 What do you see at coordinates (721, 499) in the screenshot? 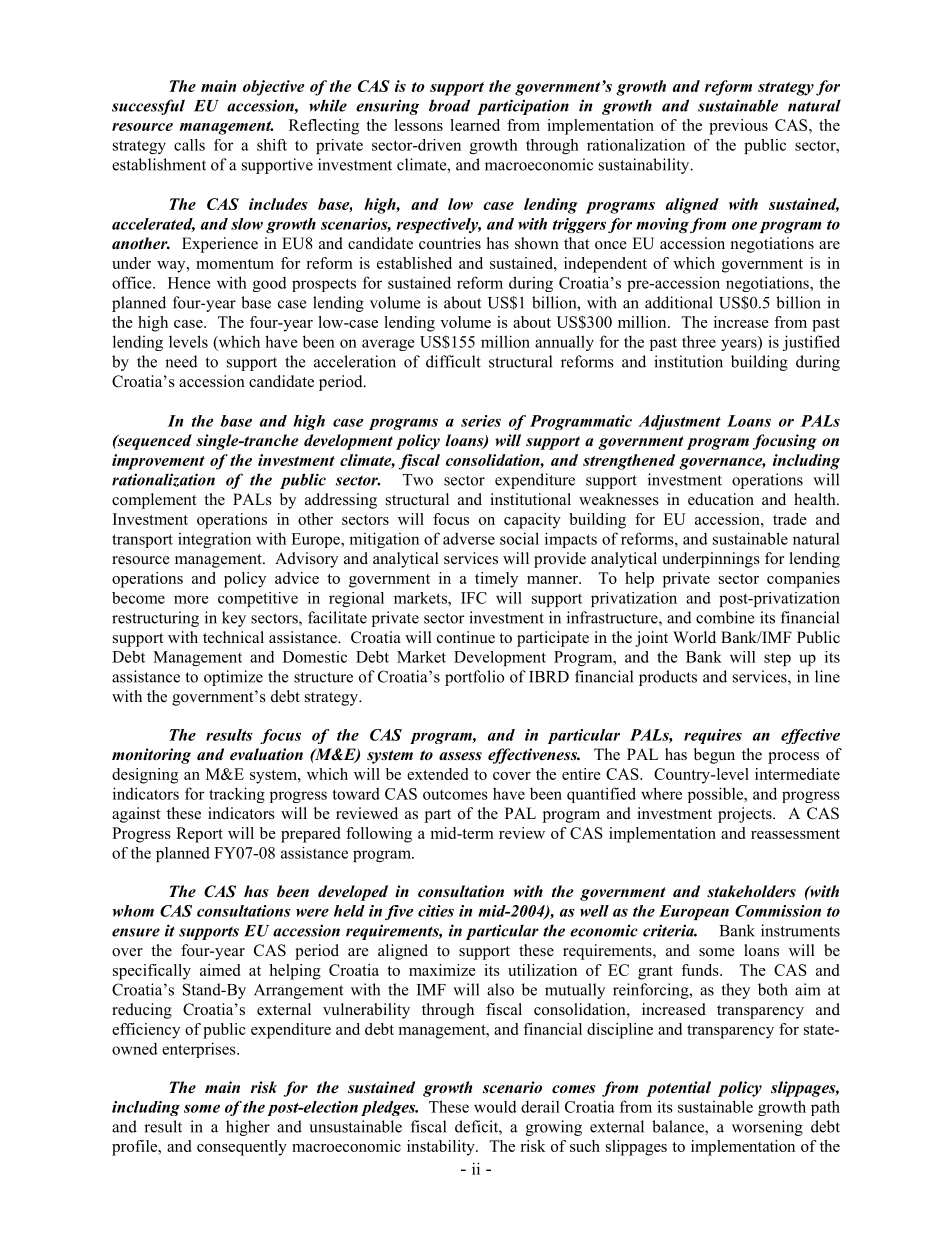
I see `education` at bounding box center [721, 499].
